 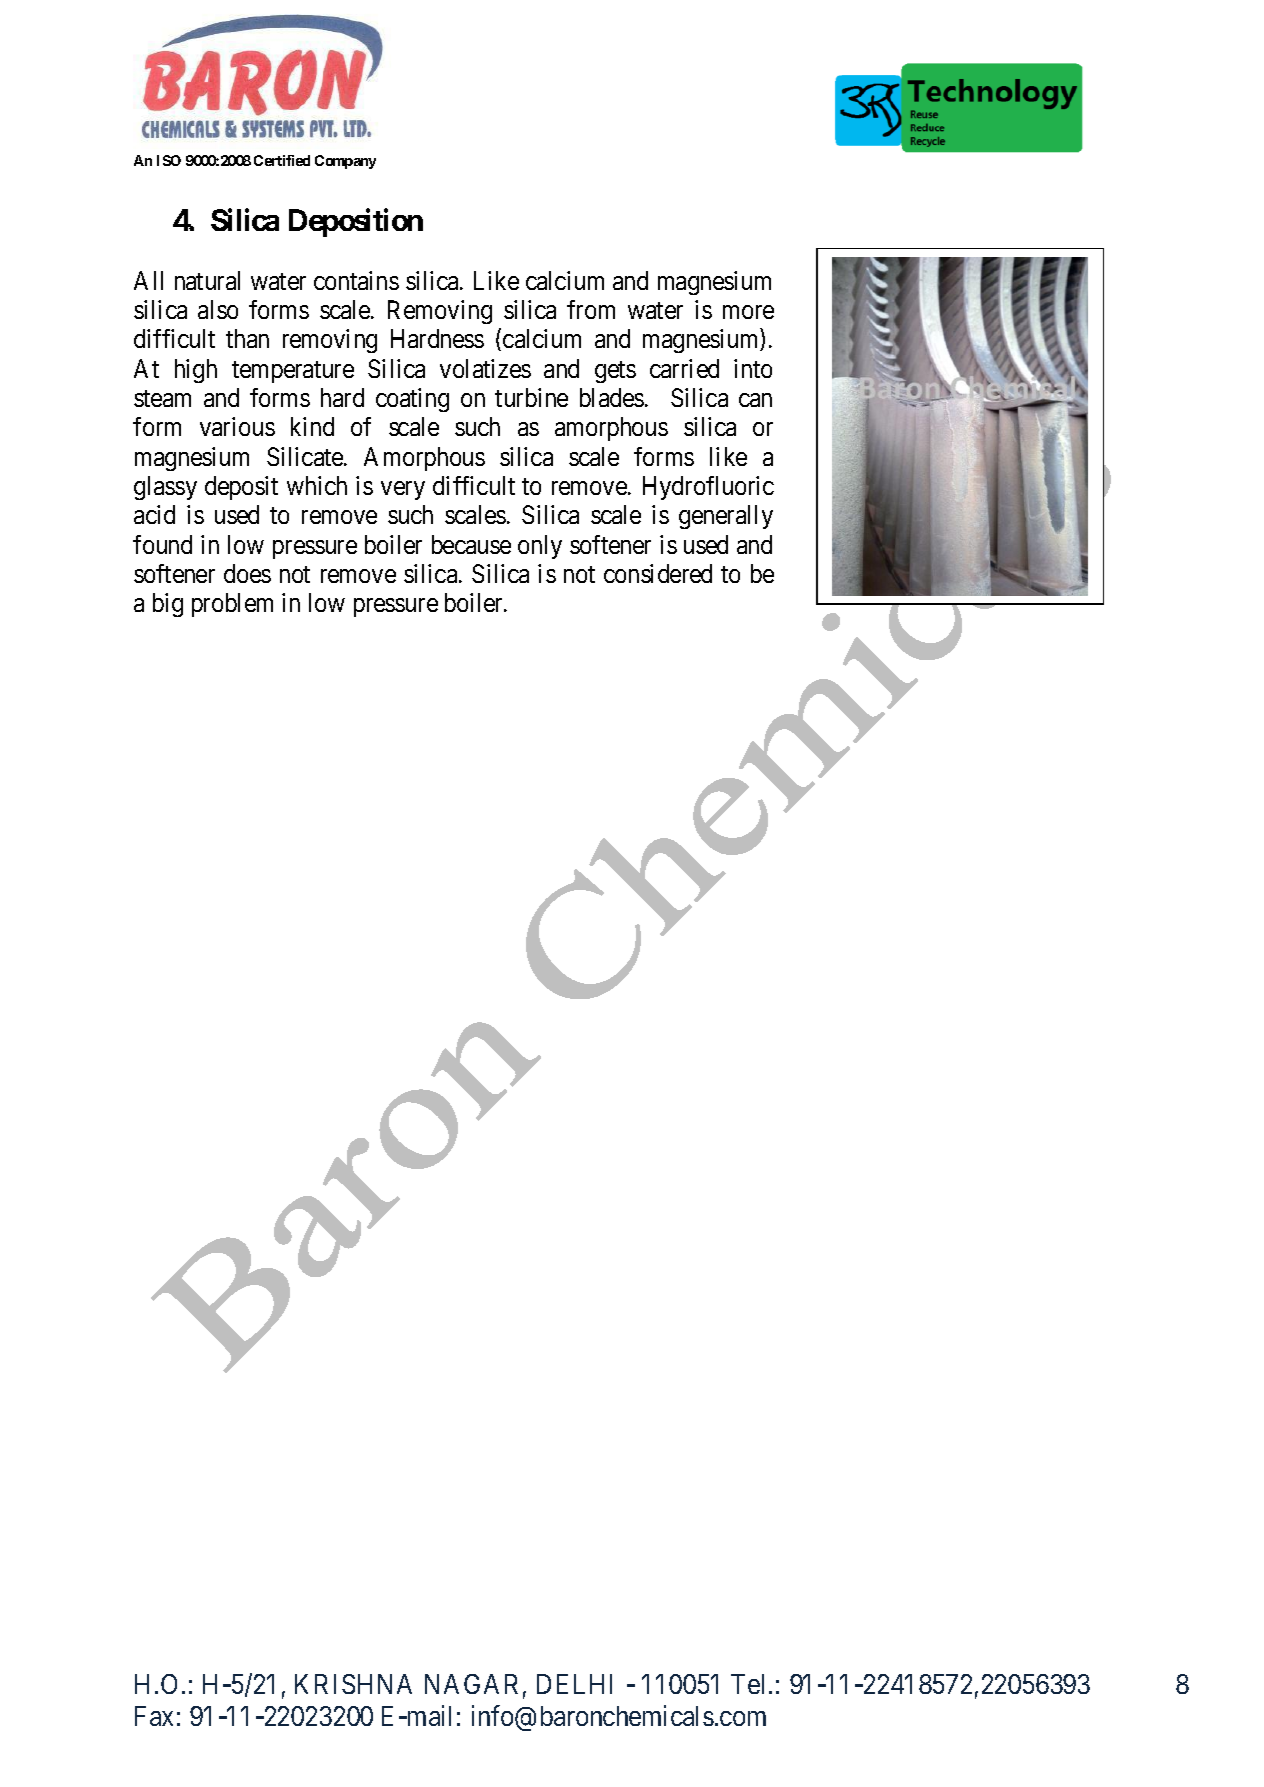 What do you see at coordinates (154, 1716) in the page?
I see `Fax` at bounding box center [154, 1716].
